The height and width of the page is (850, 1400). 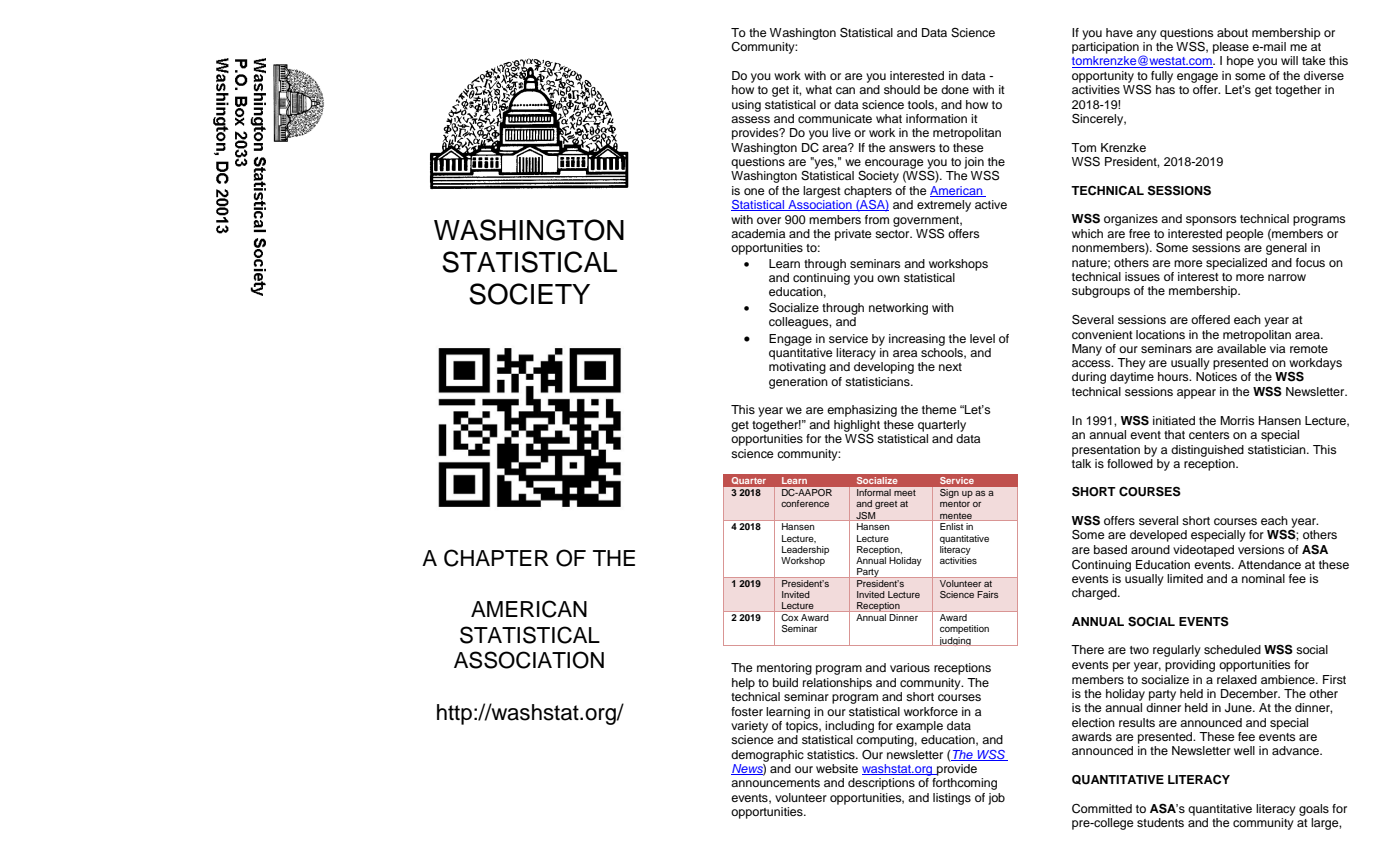 I want to click on participation, so click(x=1105, y=48).
